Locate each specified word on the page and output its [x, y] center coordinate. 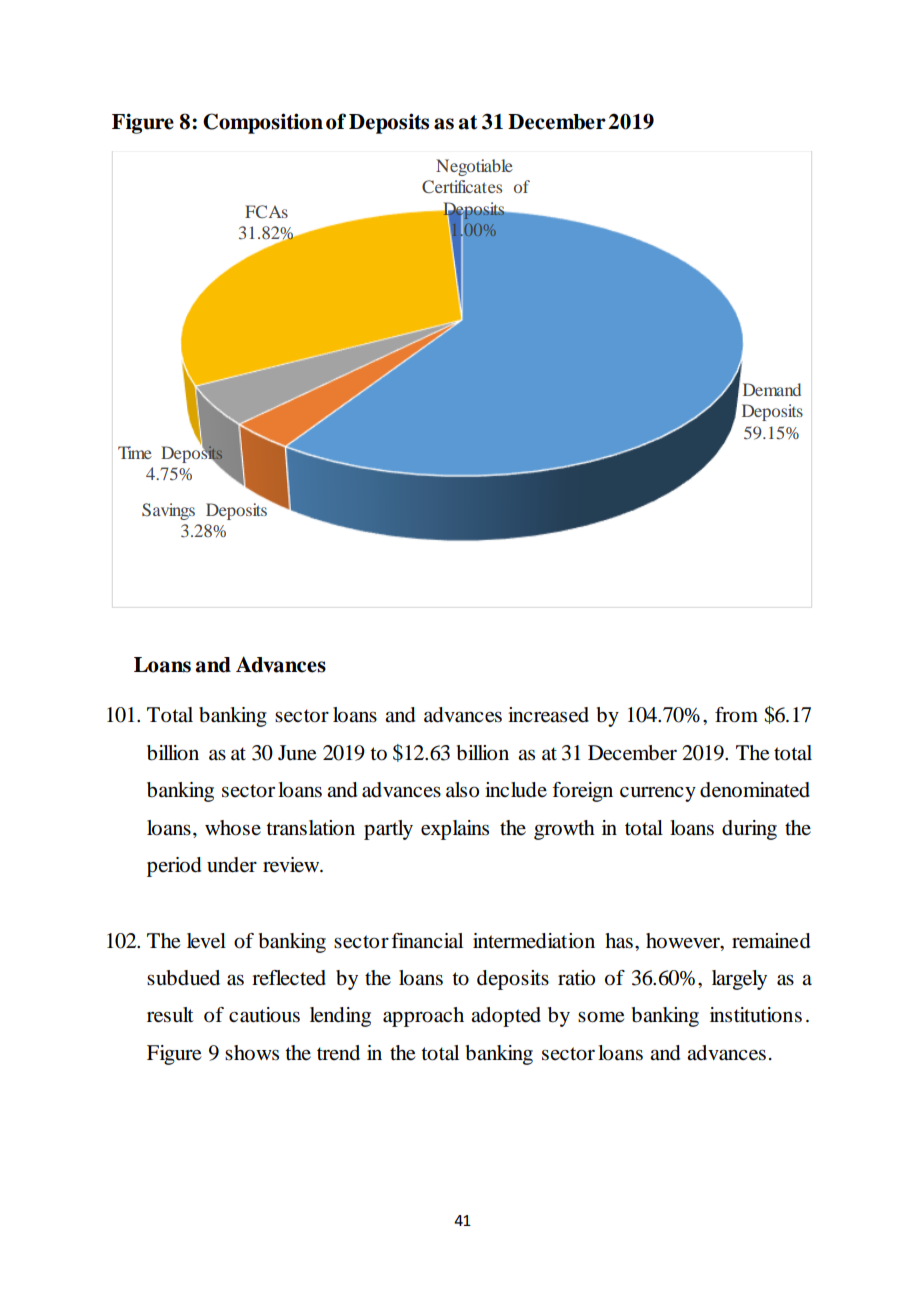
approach [423, 1017]
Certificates [462, 186]
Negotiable [474, 167]
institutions [756, 1015]
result [170, 1015]
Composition [263, 123]
